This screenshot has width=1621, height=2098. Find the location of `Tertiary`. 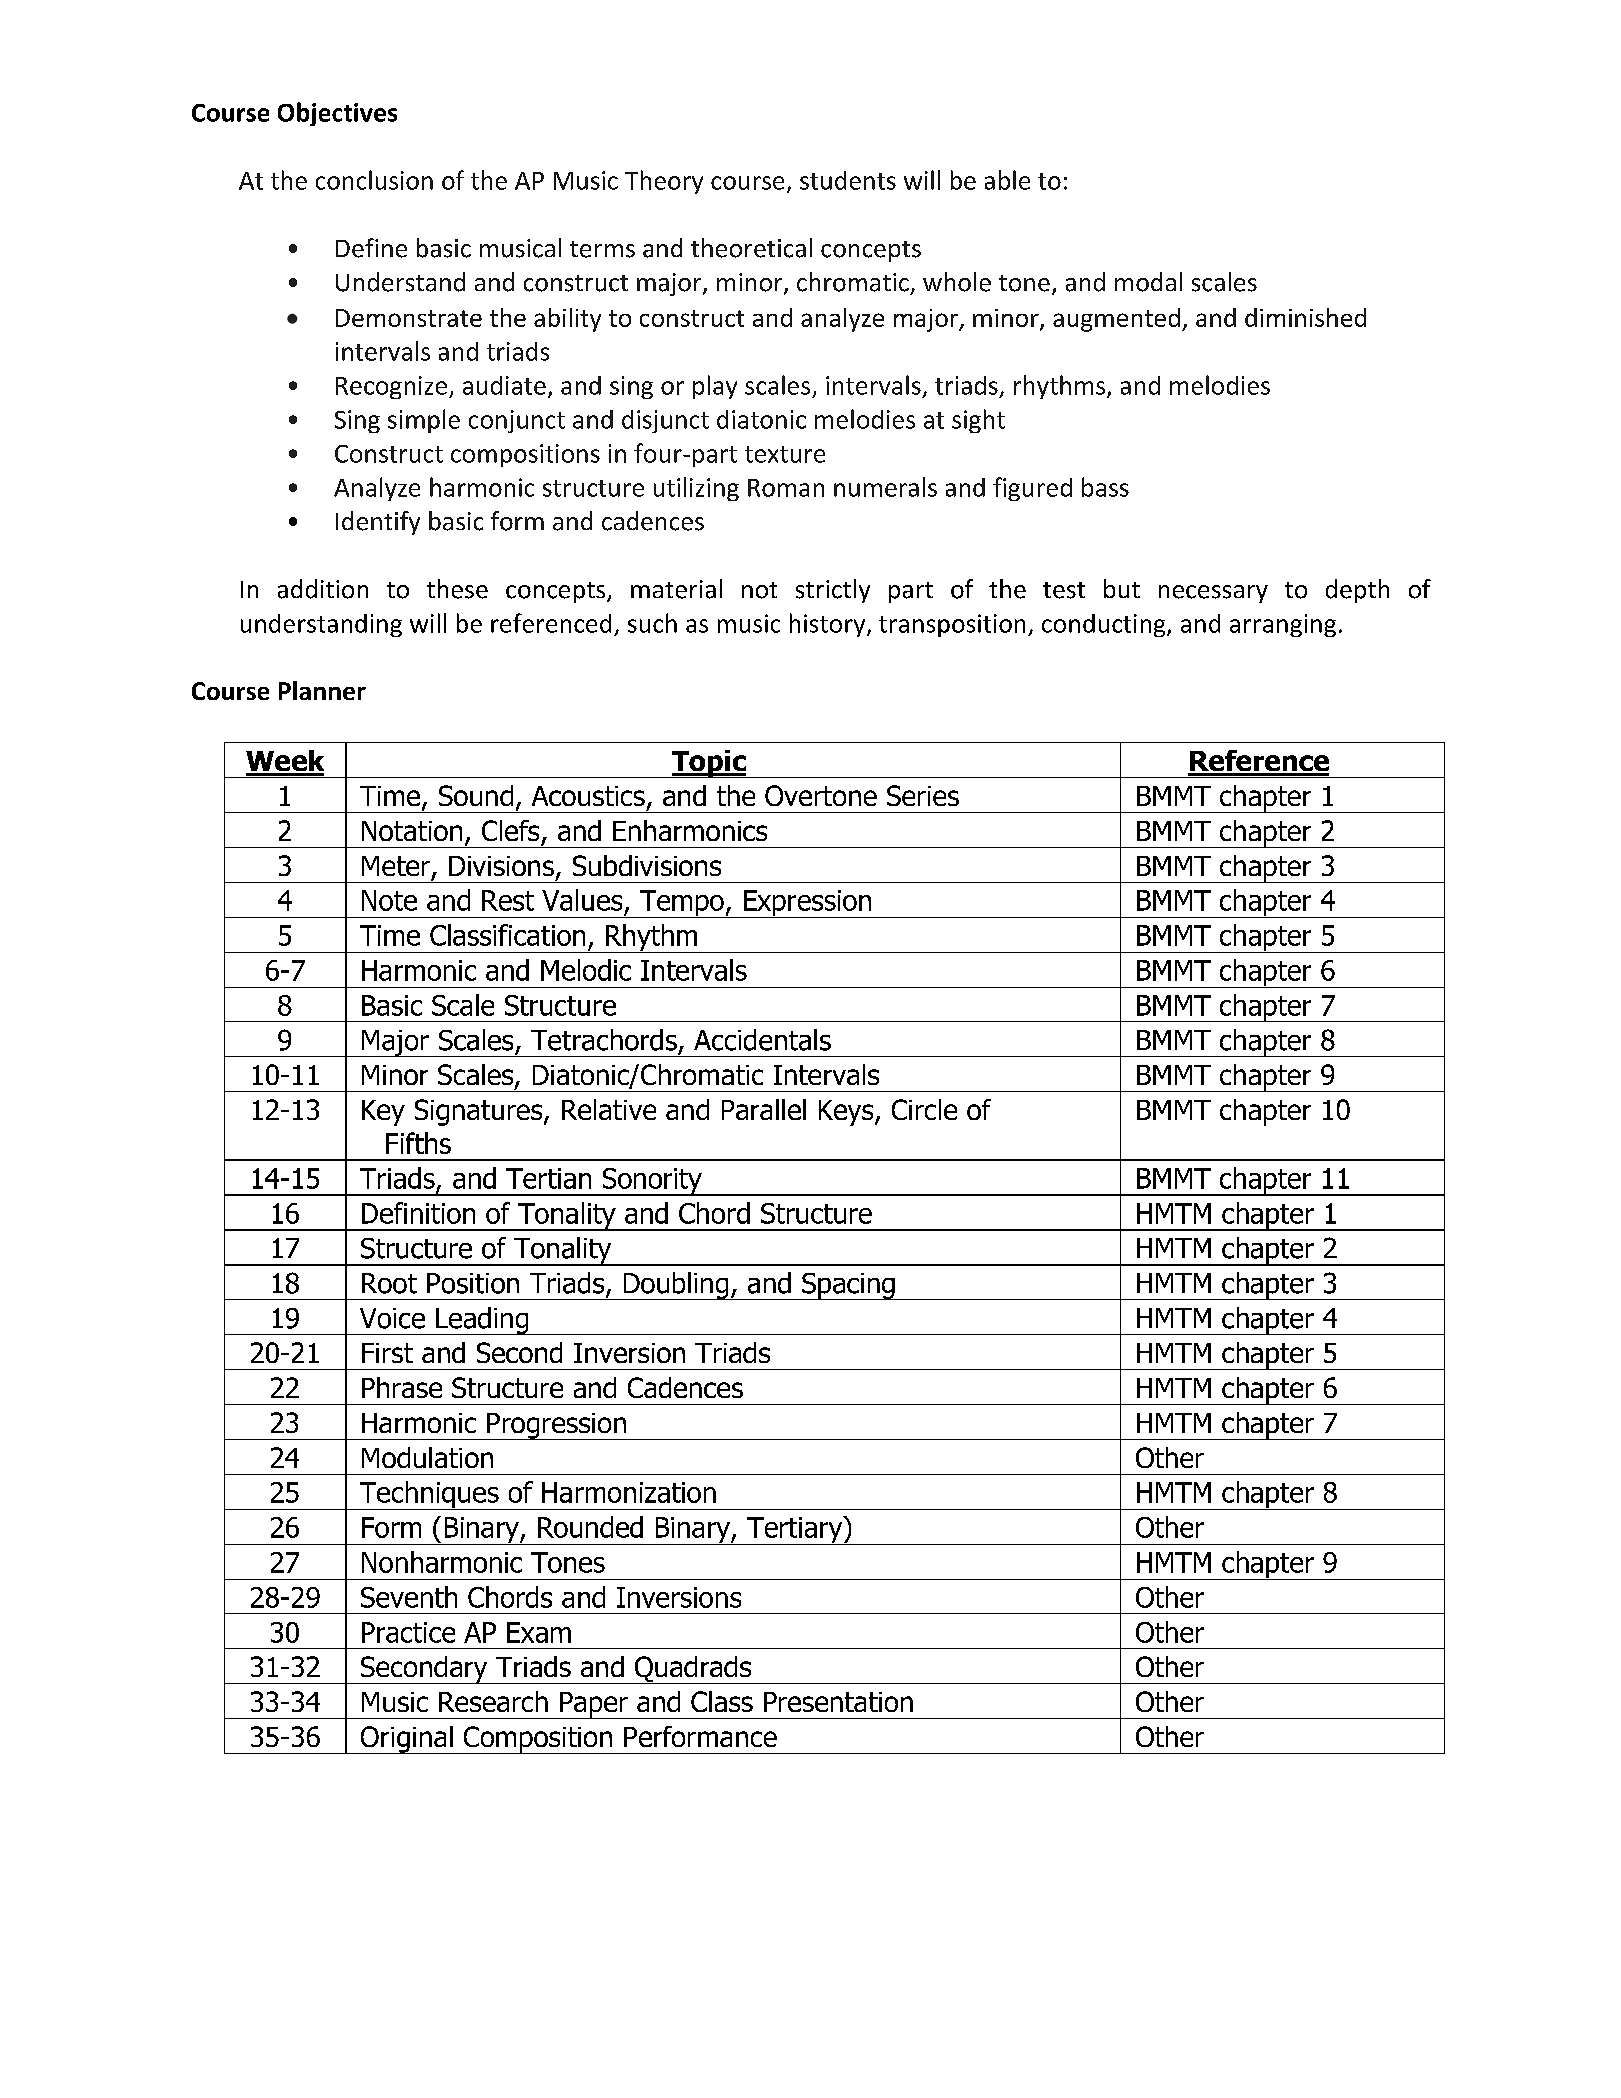

Tertiary is located at coordinates (795, 1530).
